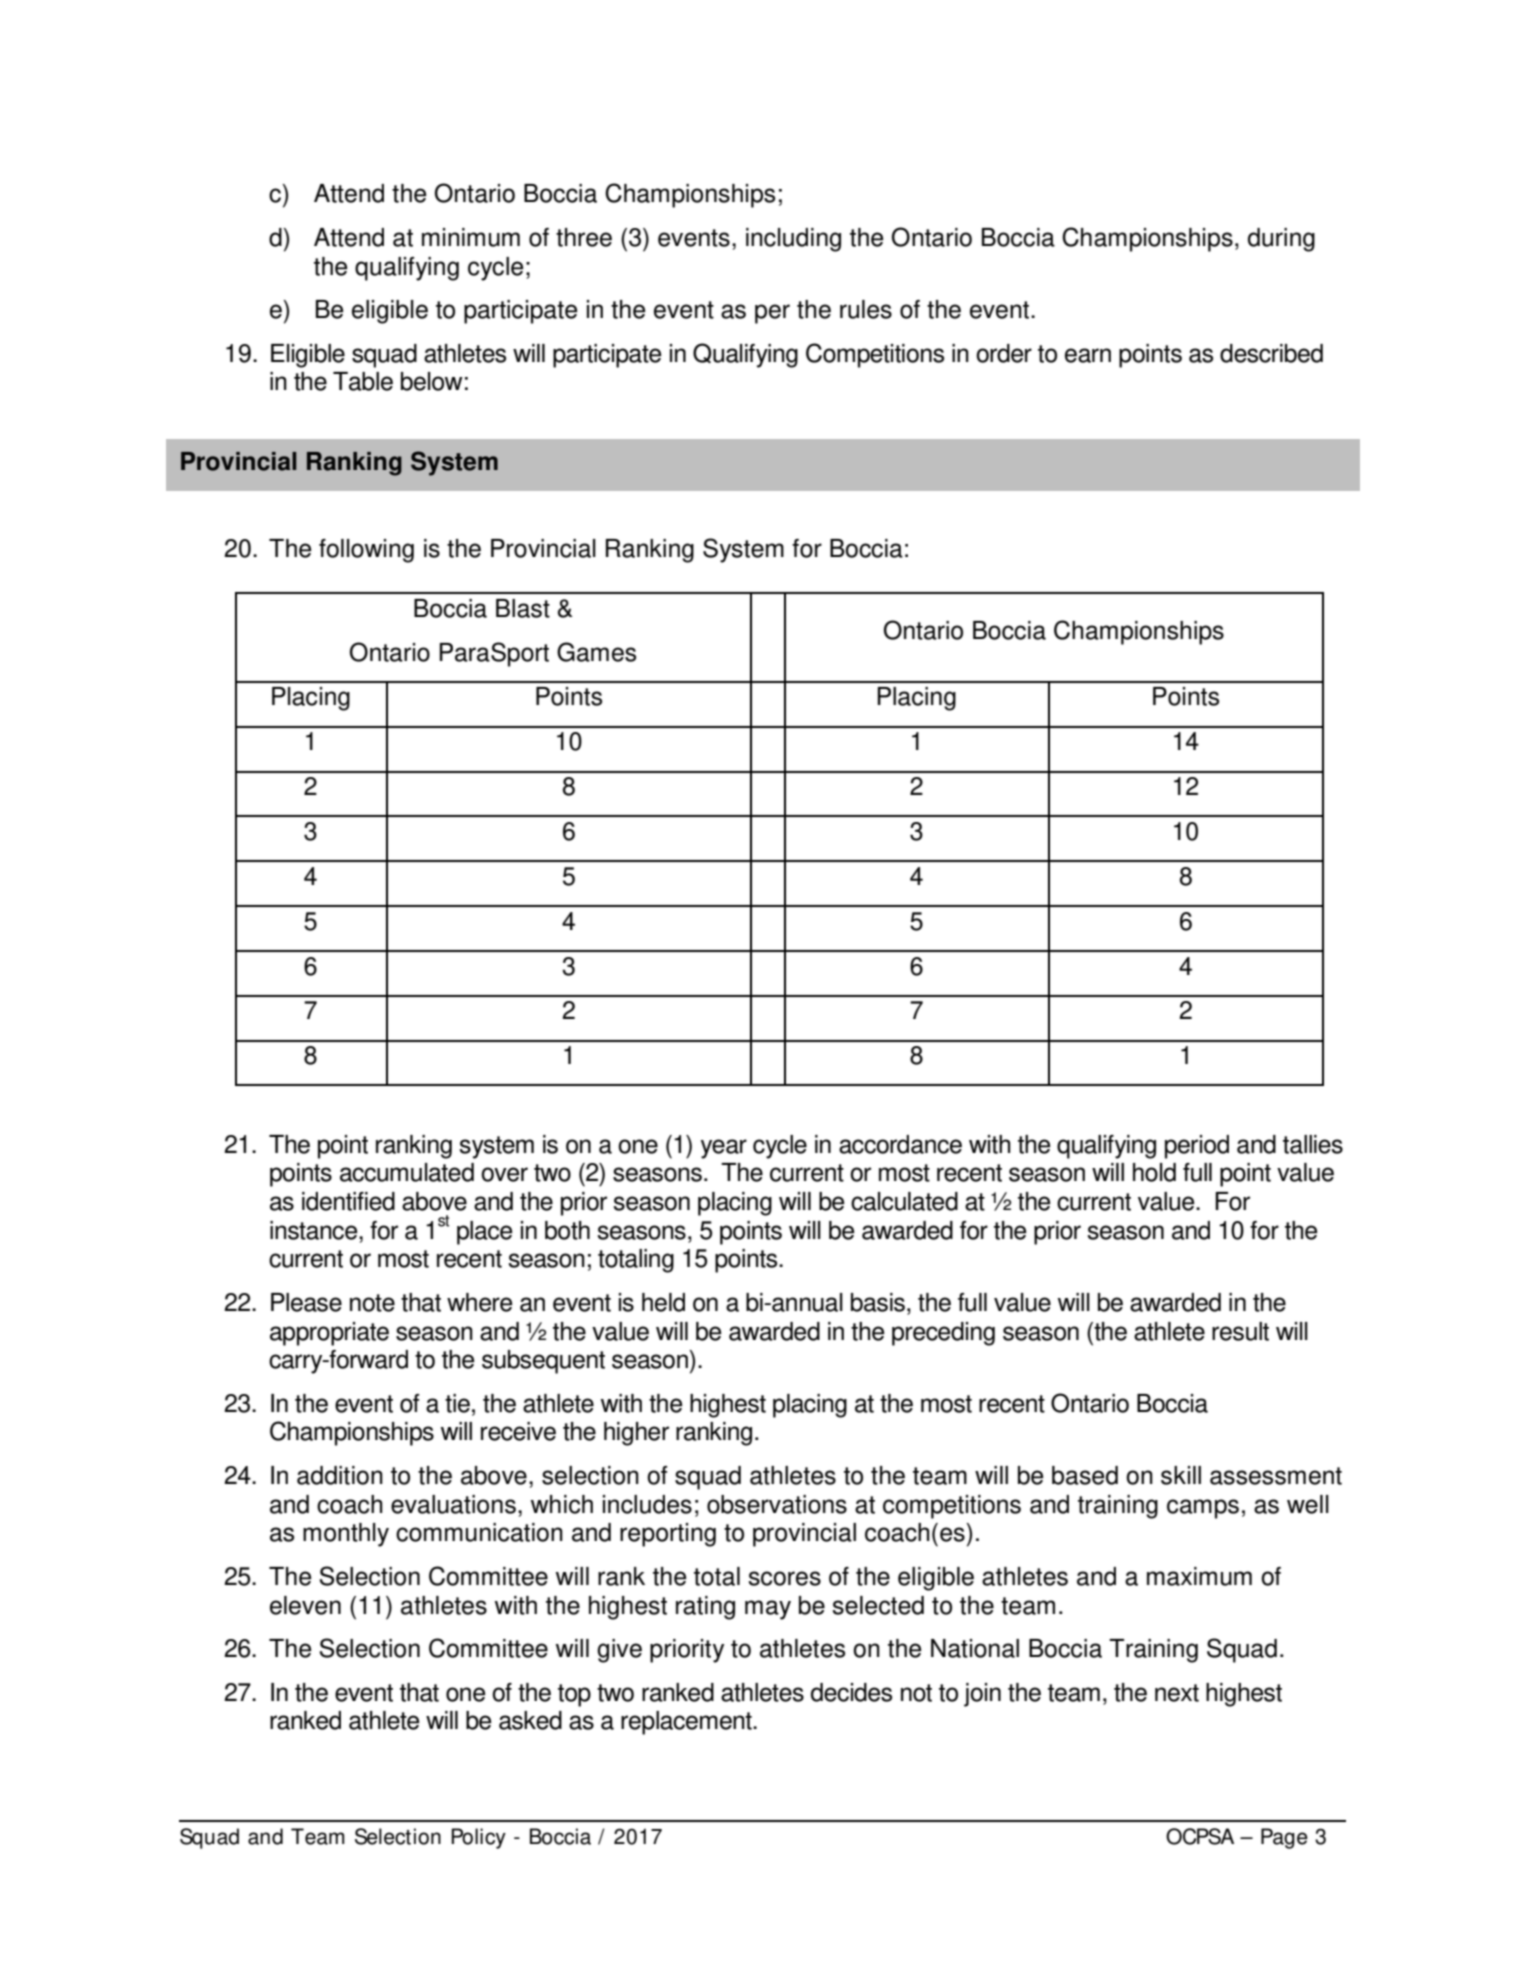  I want to click on during, so click(1281, 240).
